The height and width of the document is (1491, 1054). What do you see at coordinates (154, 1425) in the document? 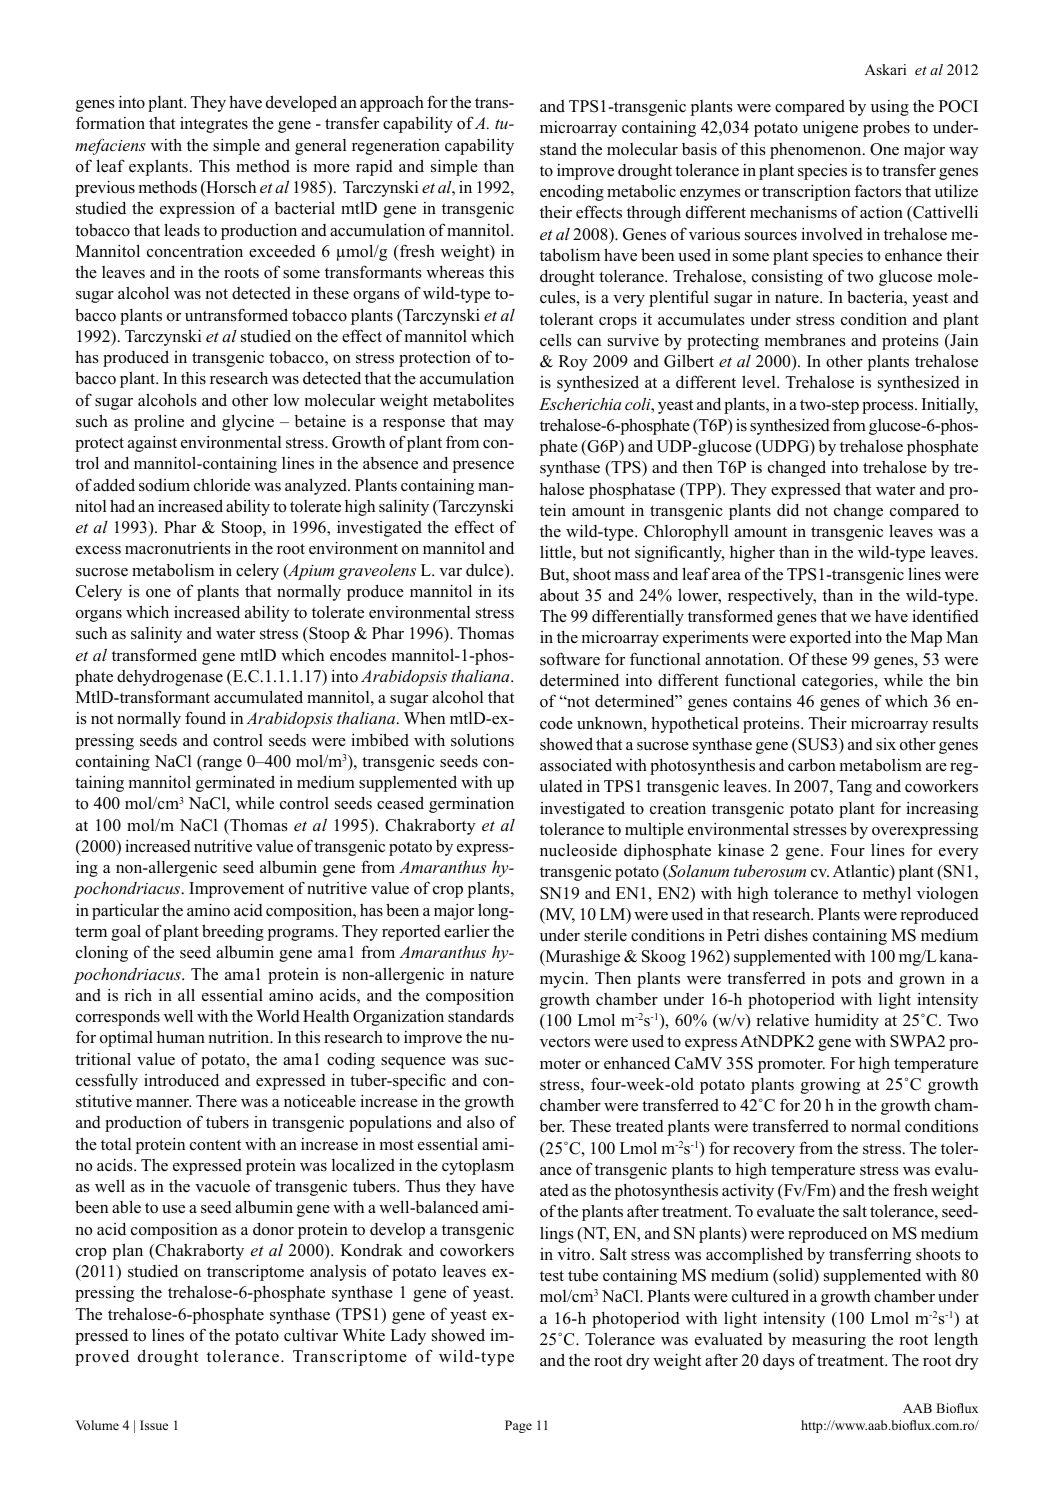
I see `Issue` at bounding box center [154, 1425].
